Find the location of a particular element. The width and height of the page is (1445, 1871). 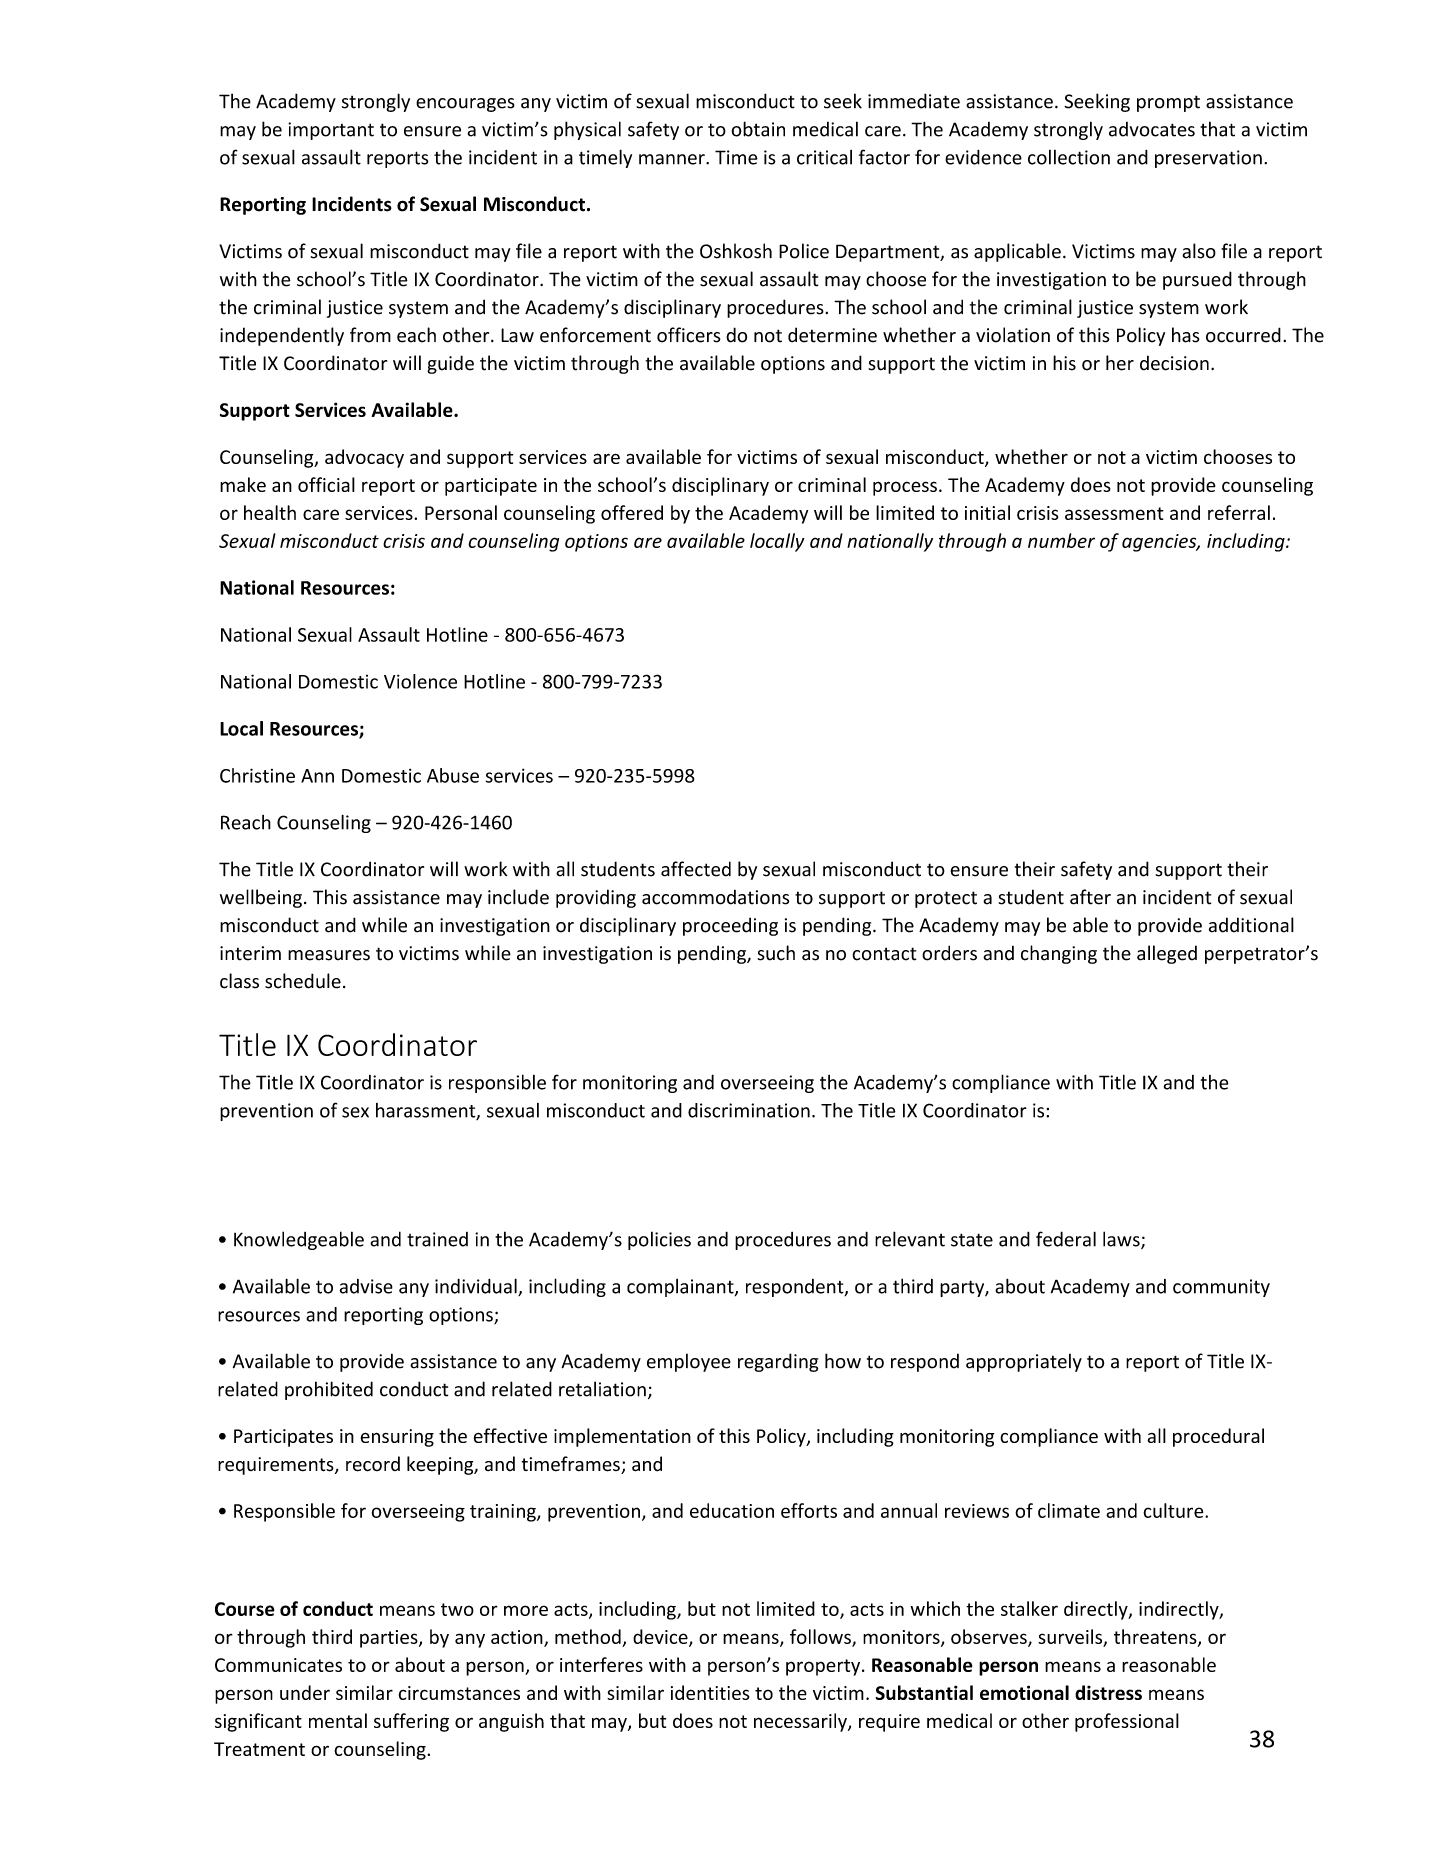

advise is located at coordinates (366, 1286).
